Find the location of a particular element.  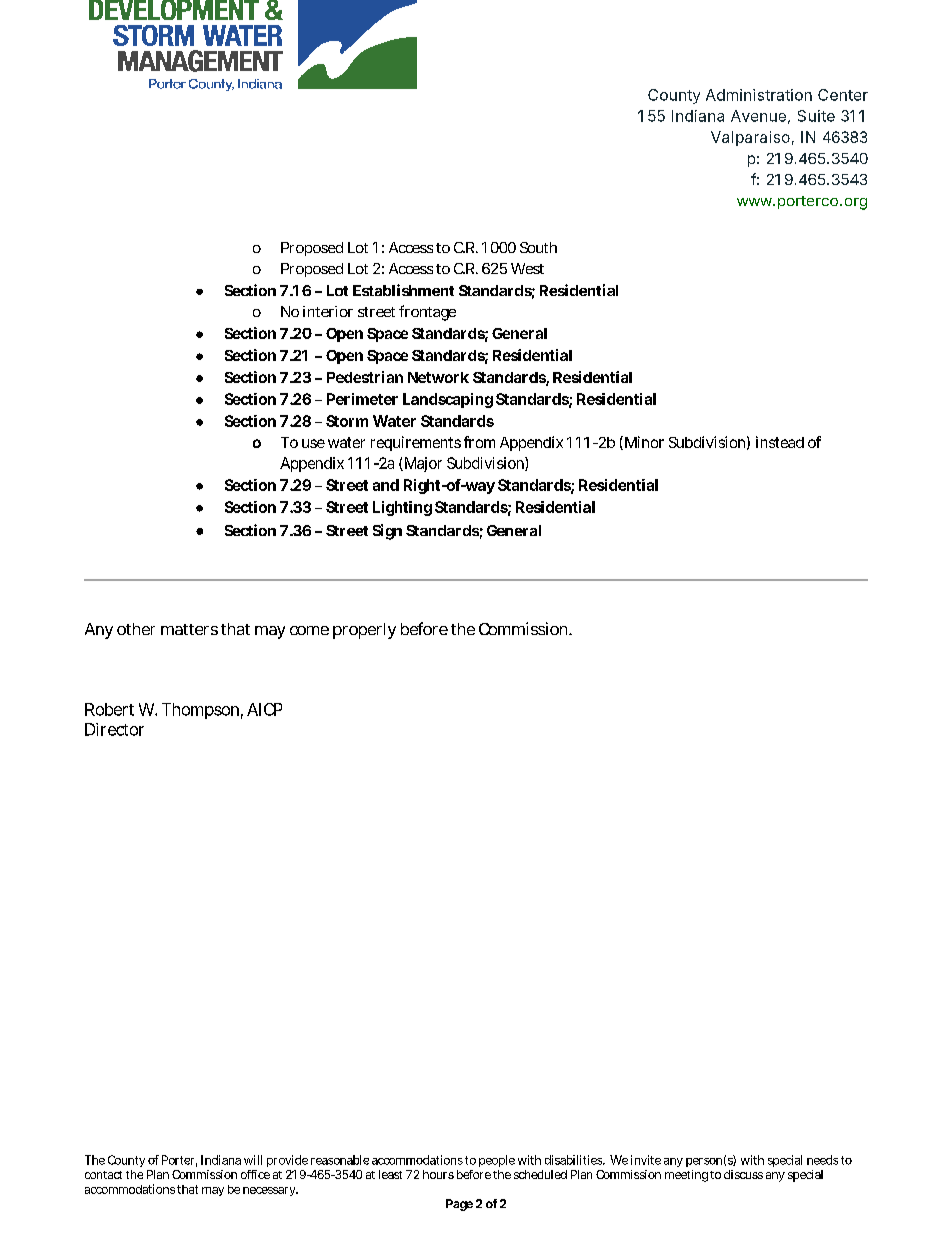

matters is located at coordinates (189, 629).
